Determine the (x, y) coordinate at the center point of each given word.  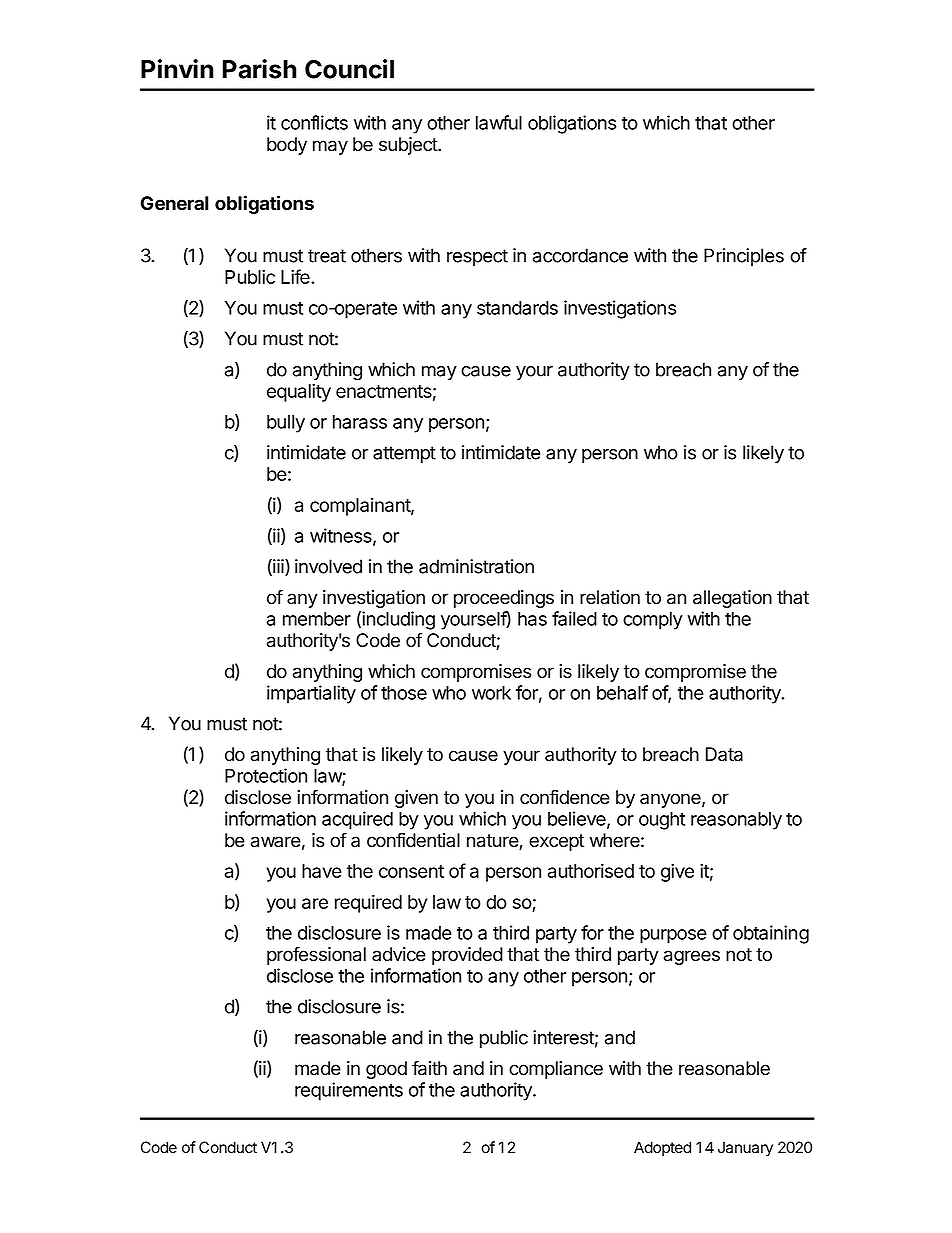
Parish (260, 69)
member (317, 619)
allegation (732, 599)
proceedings (504, 599)
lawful (499, 122)
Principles (744, 257)
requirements (349, 1091)
